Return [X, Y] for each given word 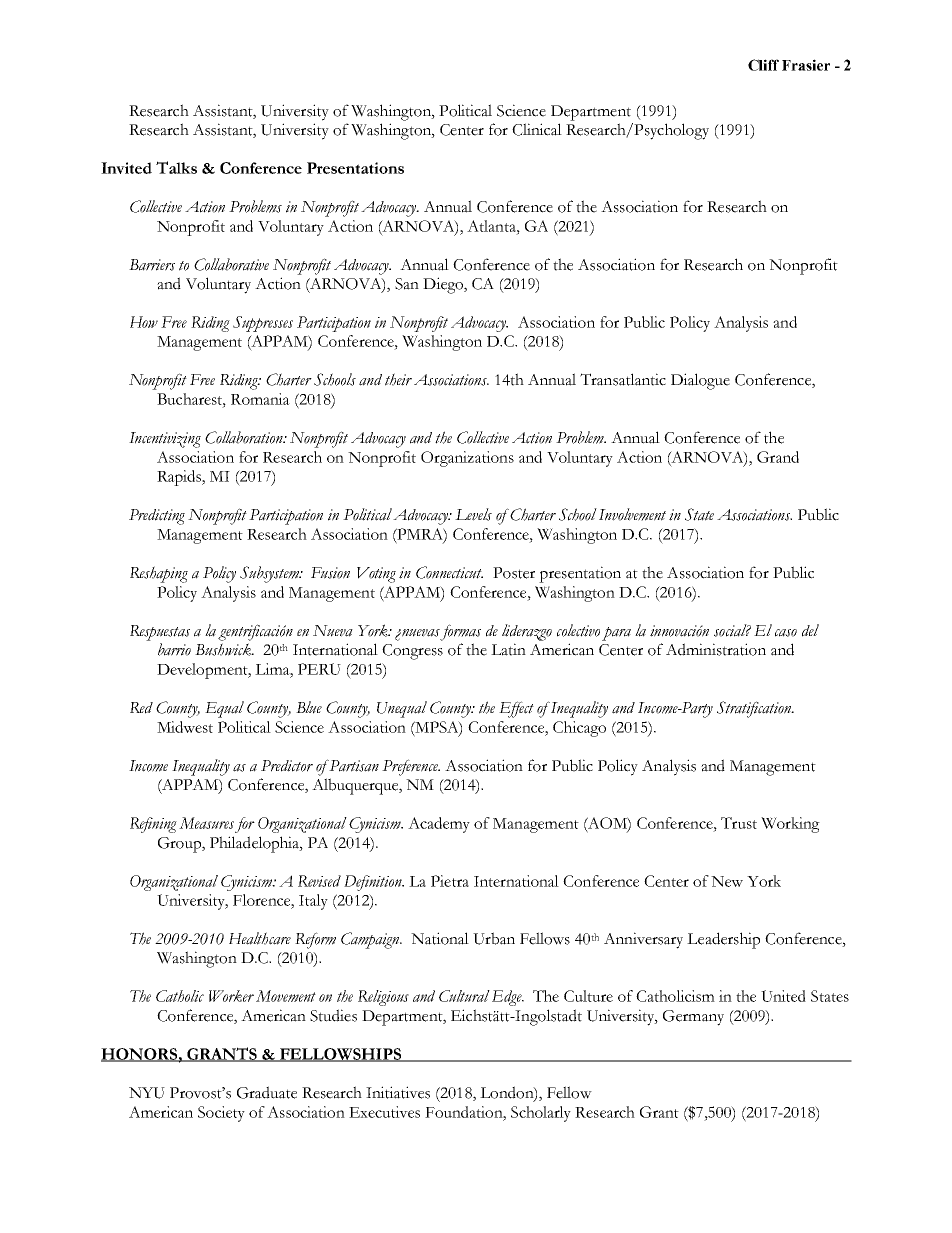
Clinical [537, 129]
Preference [411, 767]
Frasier [806, 65]
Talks [176, 167]
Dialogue [700, 381]
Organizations [467, 459]
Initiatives [398, 1092]
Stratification [755, 709]
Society [221, 1114]
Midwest [185, 727]
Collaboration [245, 437]
